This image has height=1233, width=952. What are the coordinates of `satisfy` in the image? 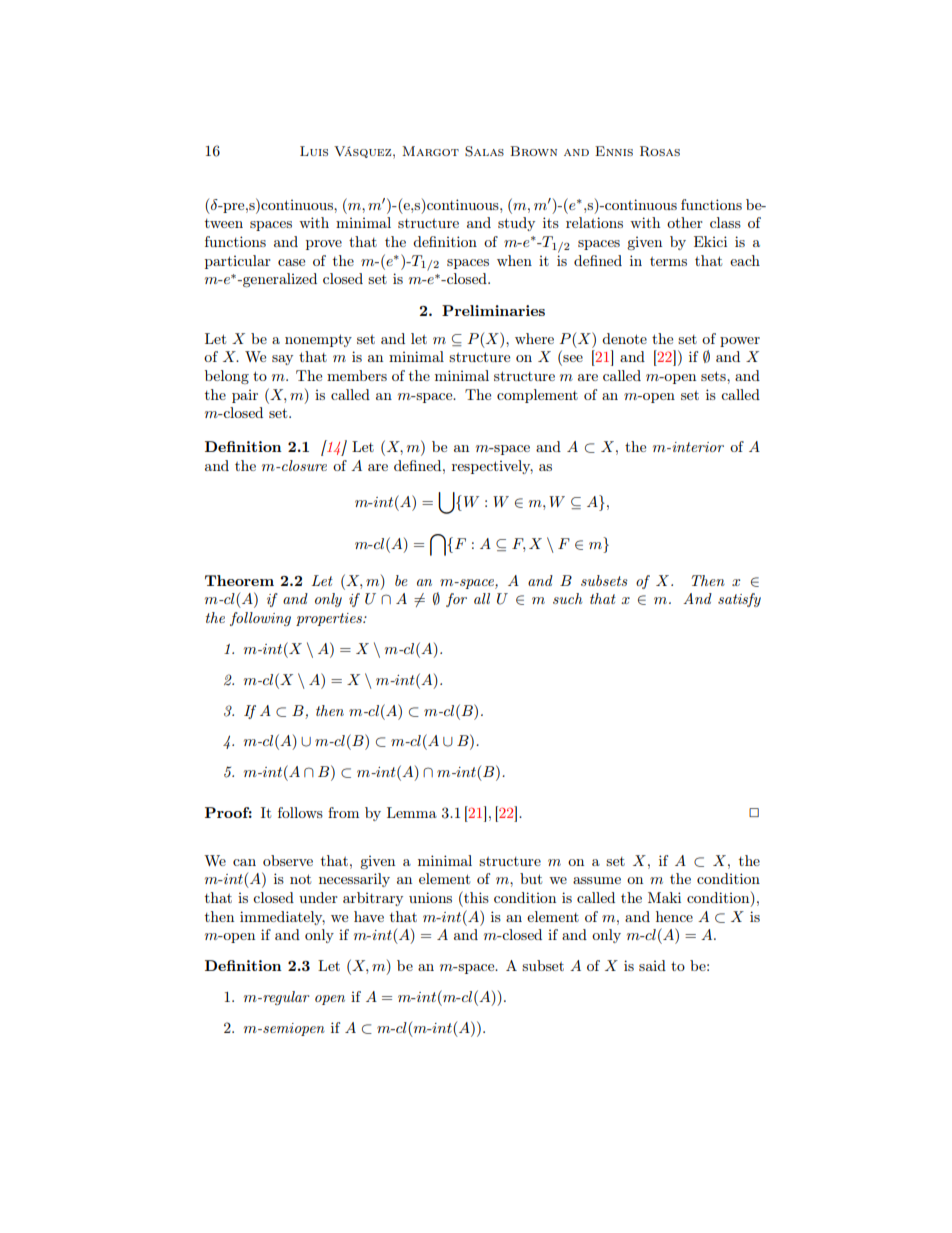 It's located at (739, 600).
